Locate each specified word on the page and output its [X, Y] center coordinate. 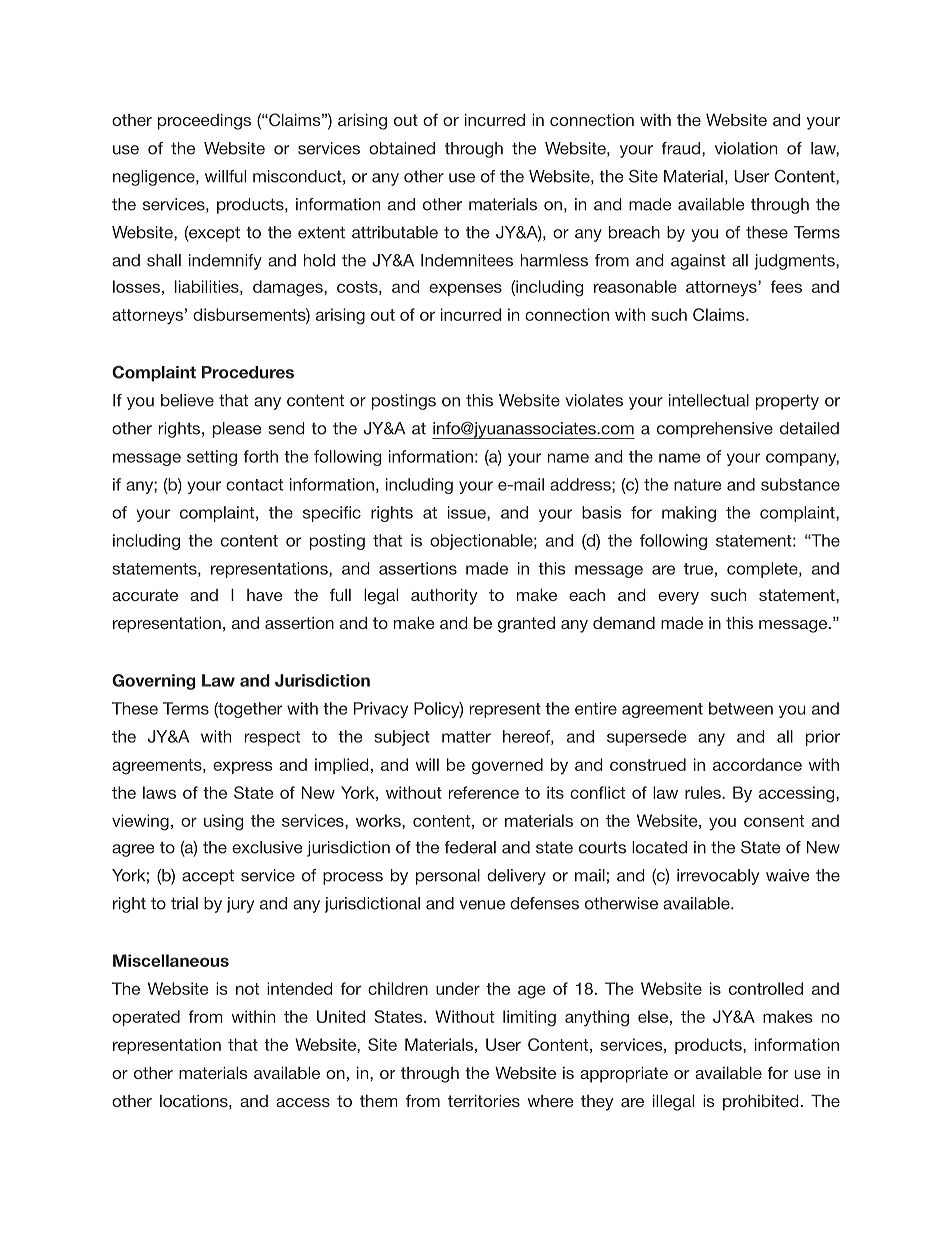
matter [466, 737]
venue [482, 905]
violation [746, 148]
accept [208, 877]
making [689, 514]
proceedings [204, 122]
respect [272, 738]
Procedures [248, 372]
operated [146, 1018]
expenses [465, 289]
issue [468, 513]
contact [254, 485]
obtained [402, 148]
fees [786, 286]
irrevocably [718, 877]
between [741, 708]
